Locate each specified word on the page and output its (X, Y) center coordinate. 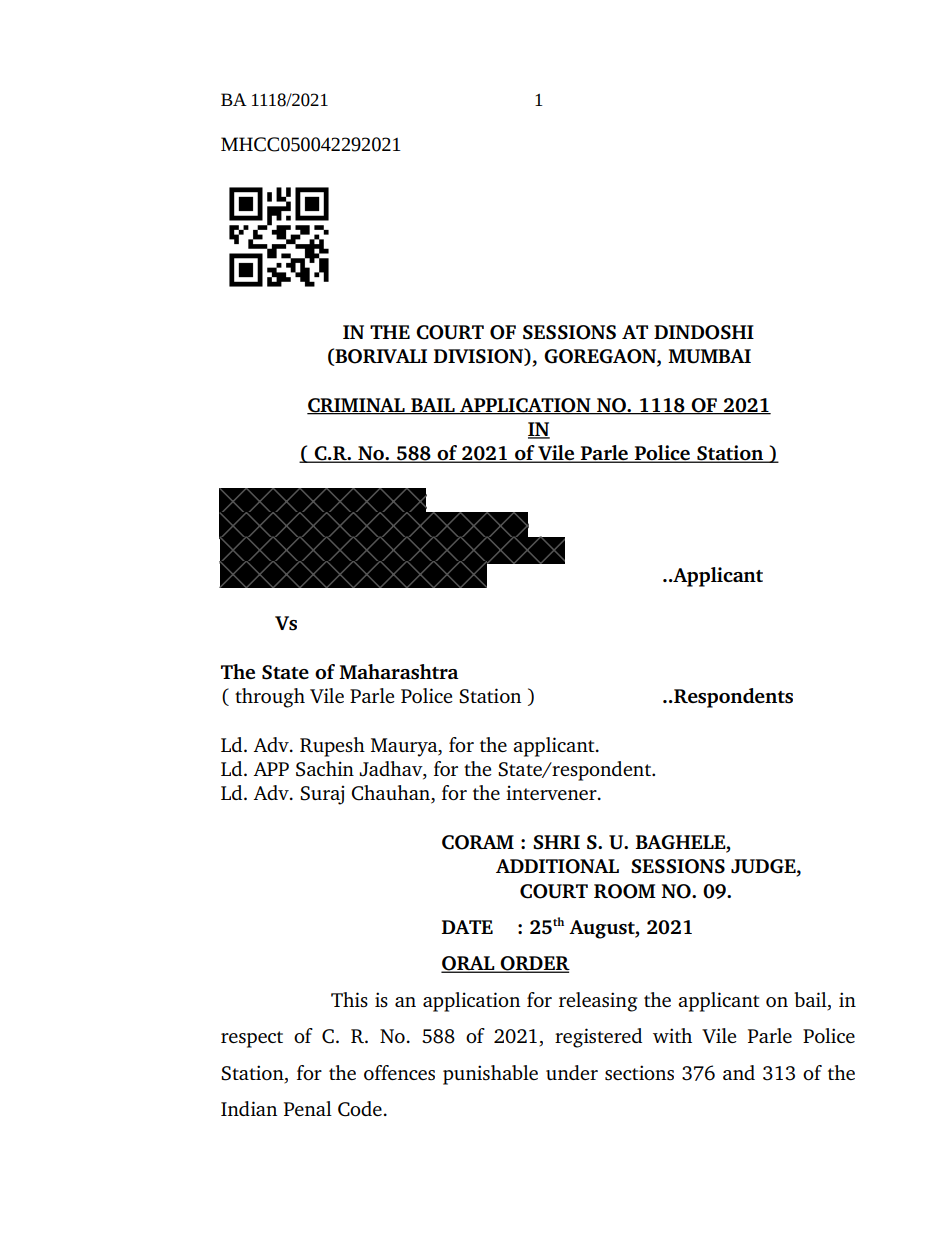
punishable (490, 1075)
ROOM (625, 891)
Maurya (405, 747)
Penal (308, 1108)
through (270, 698)
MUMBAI (709, 356)
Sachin (325, 769)
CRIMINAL (357, 406)
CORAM (478, 842)
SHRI (556, 842)
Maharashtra (399, 672)
